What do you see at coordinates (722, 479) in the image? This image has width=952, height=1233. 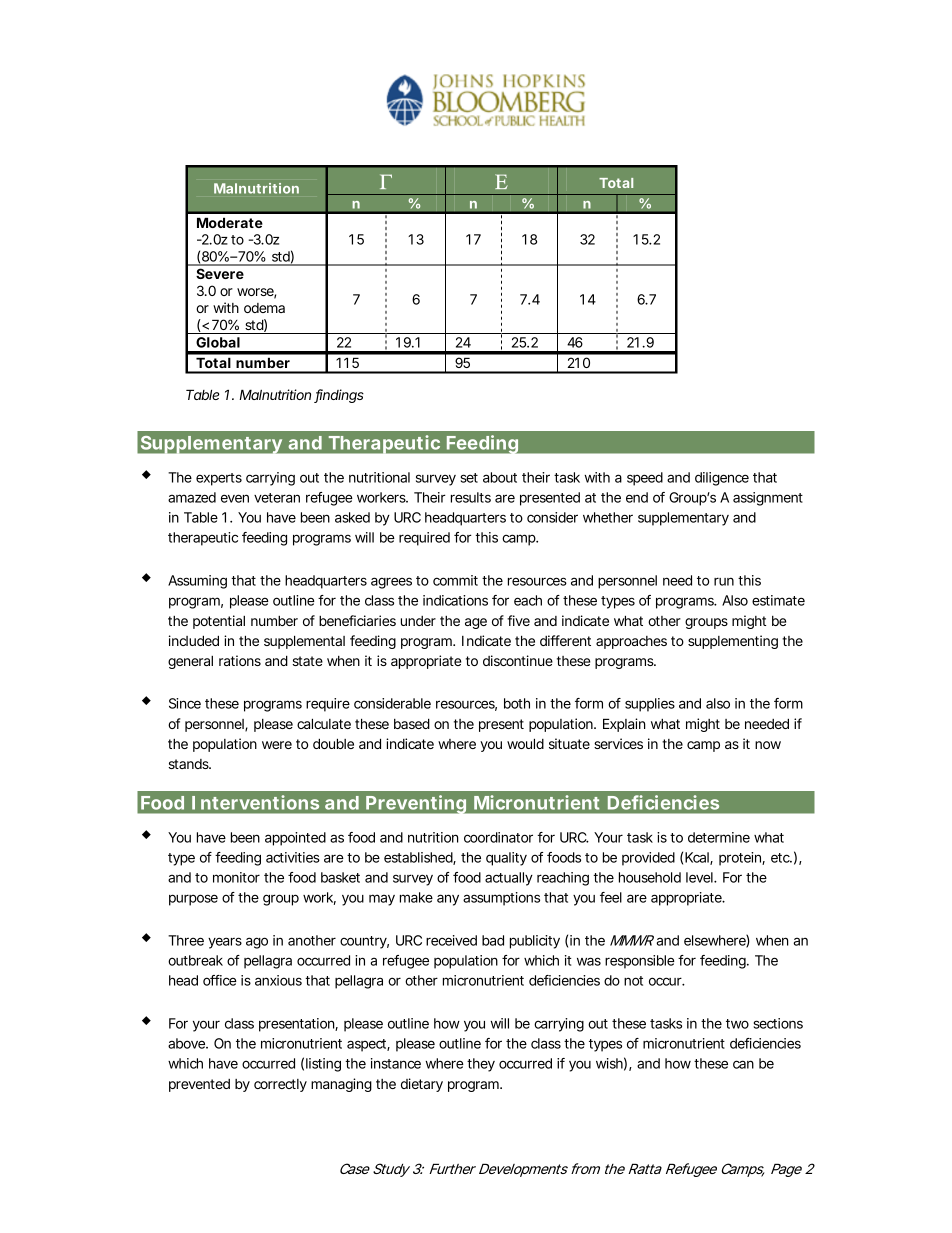 I see `diligence` at bounding box center [722, 479].
